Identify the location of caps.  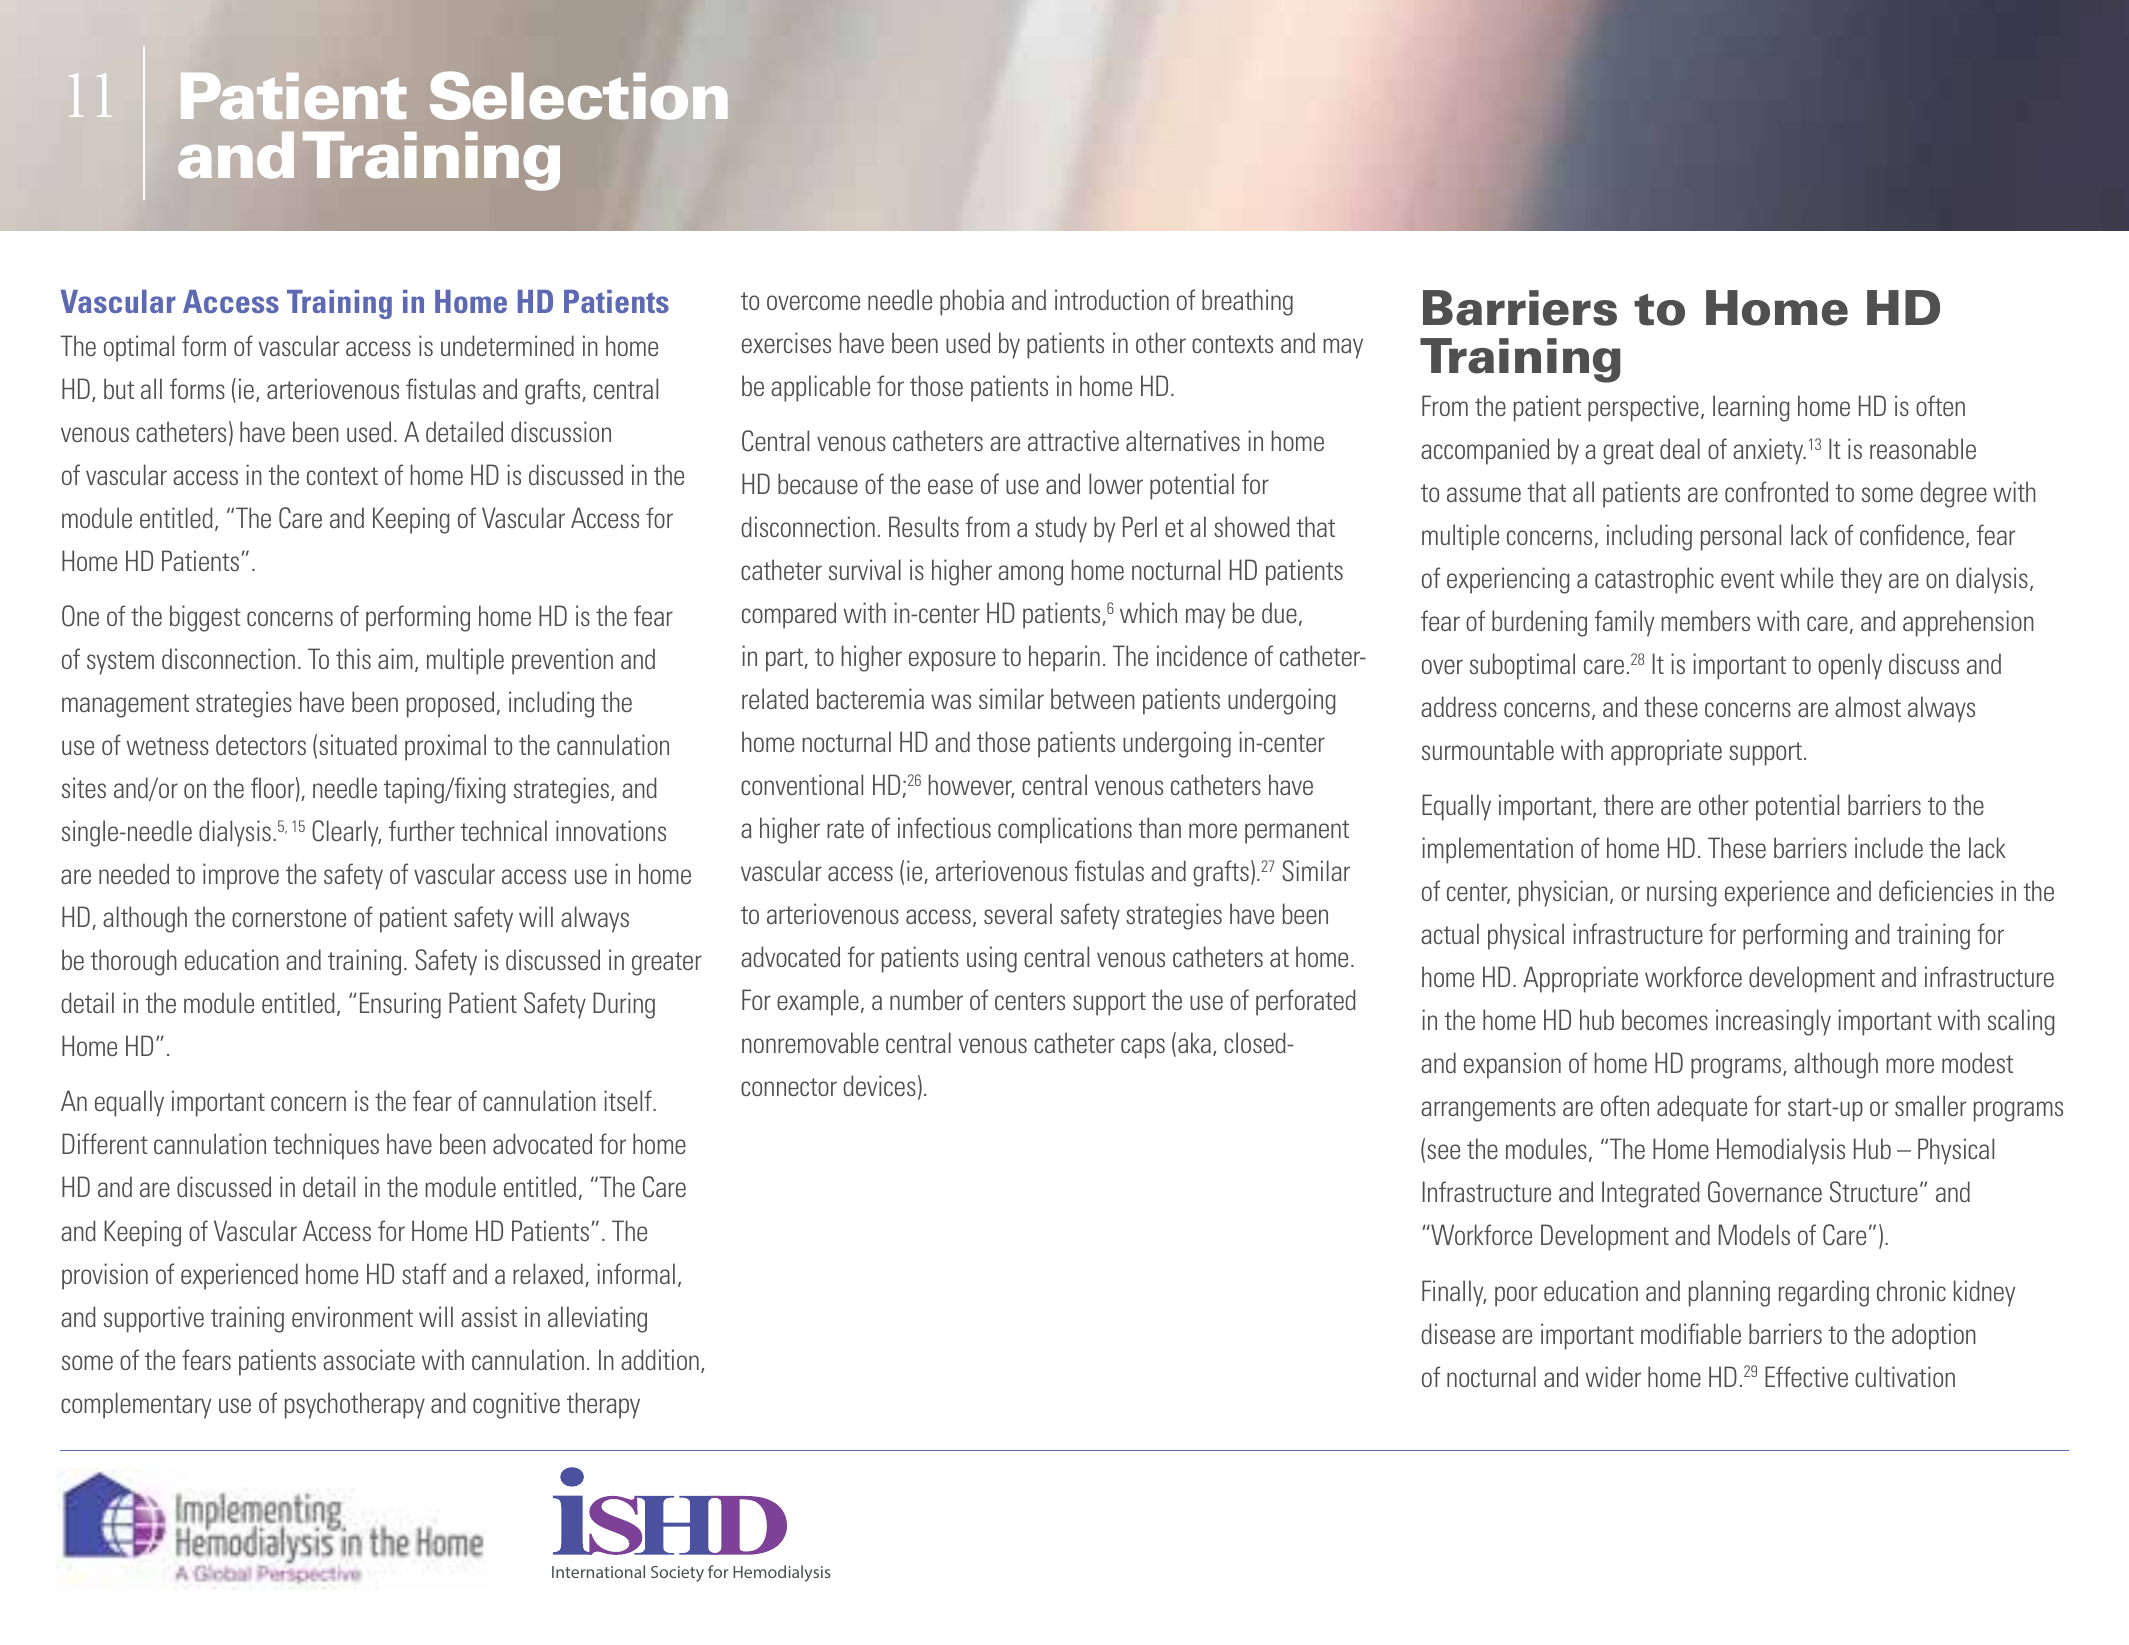
(1143, 1048).
